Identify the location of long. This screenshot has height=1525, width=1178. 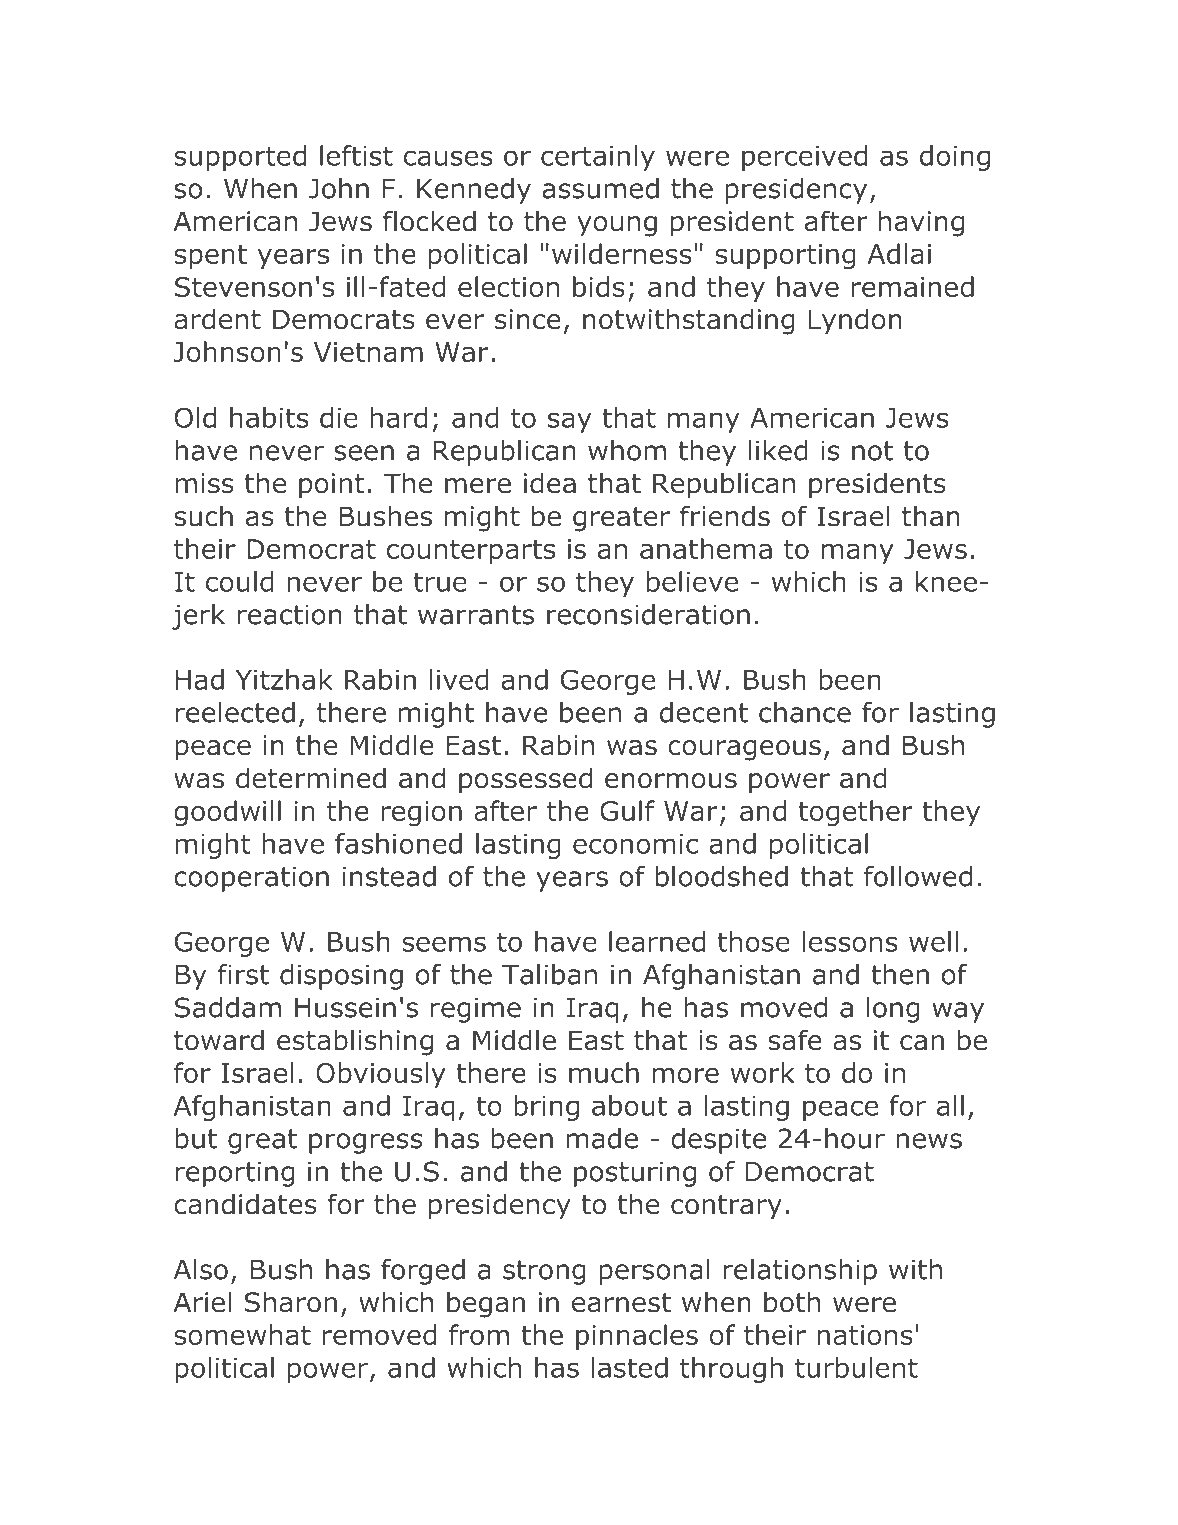
(893, 1010).
